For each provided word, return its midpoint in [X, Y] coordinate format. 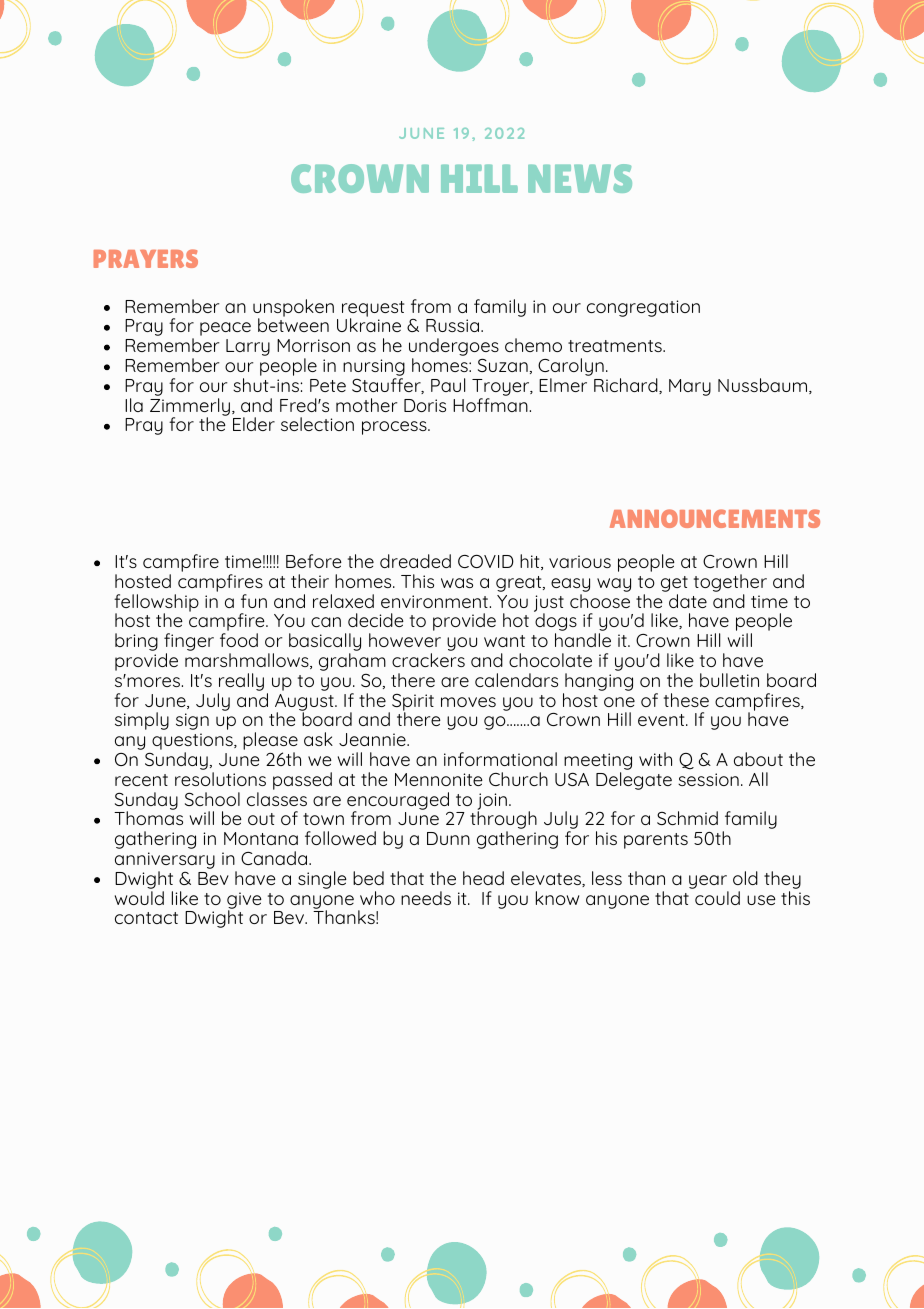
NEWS [580, 178]
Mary [690, 387]
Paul [448, 385]
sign [192, 721]
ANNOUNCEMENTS [715, 518]
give [244, 901]
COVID [486, 561]
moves [468, 702]
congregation [643, 308]
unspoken [293, 309]
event [662, 720]
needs [426, 898]
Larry [248, 347]
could [717, 898]
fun [254, 601]
